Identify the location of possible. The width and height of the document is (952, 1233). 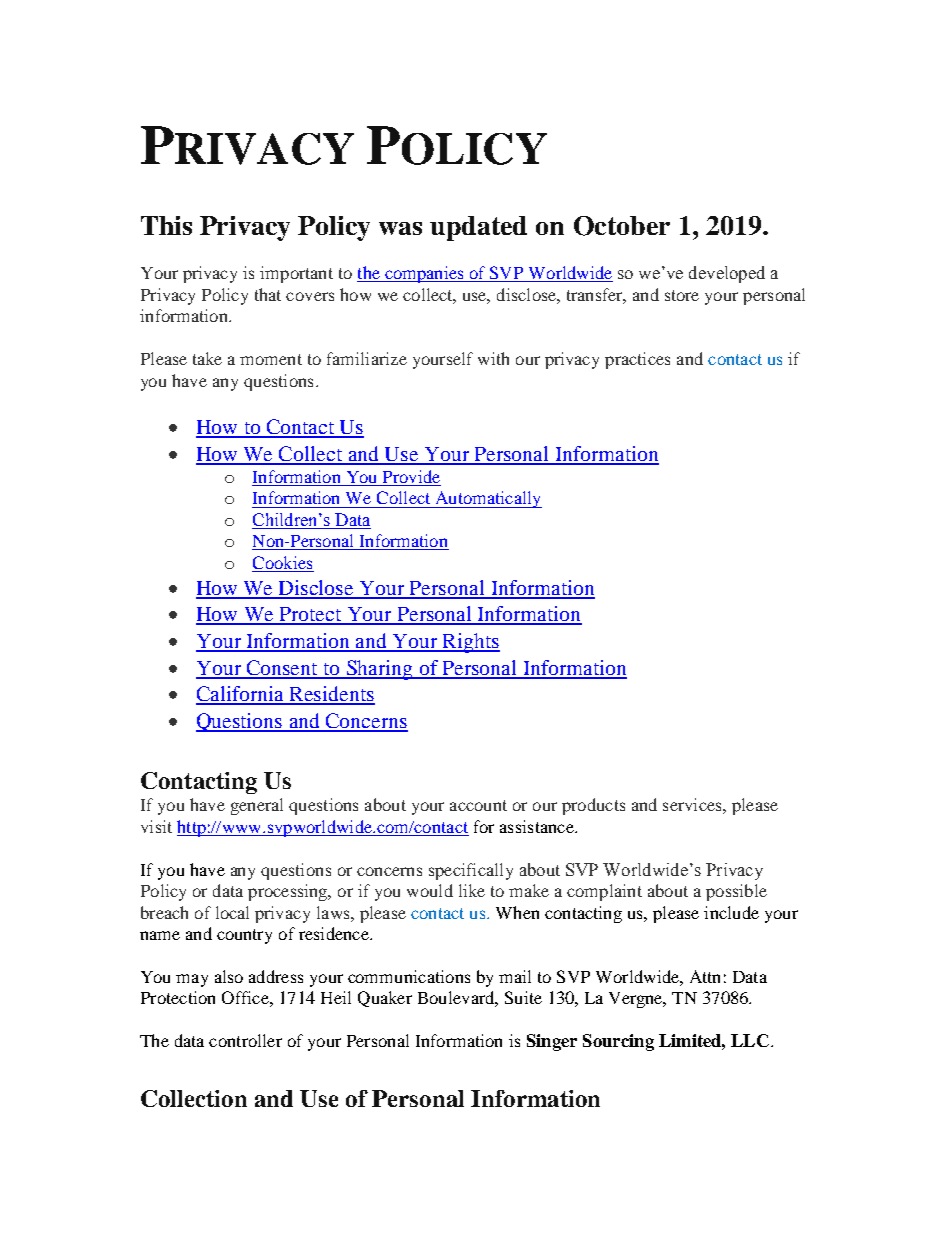
(736, 892).
